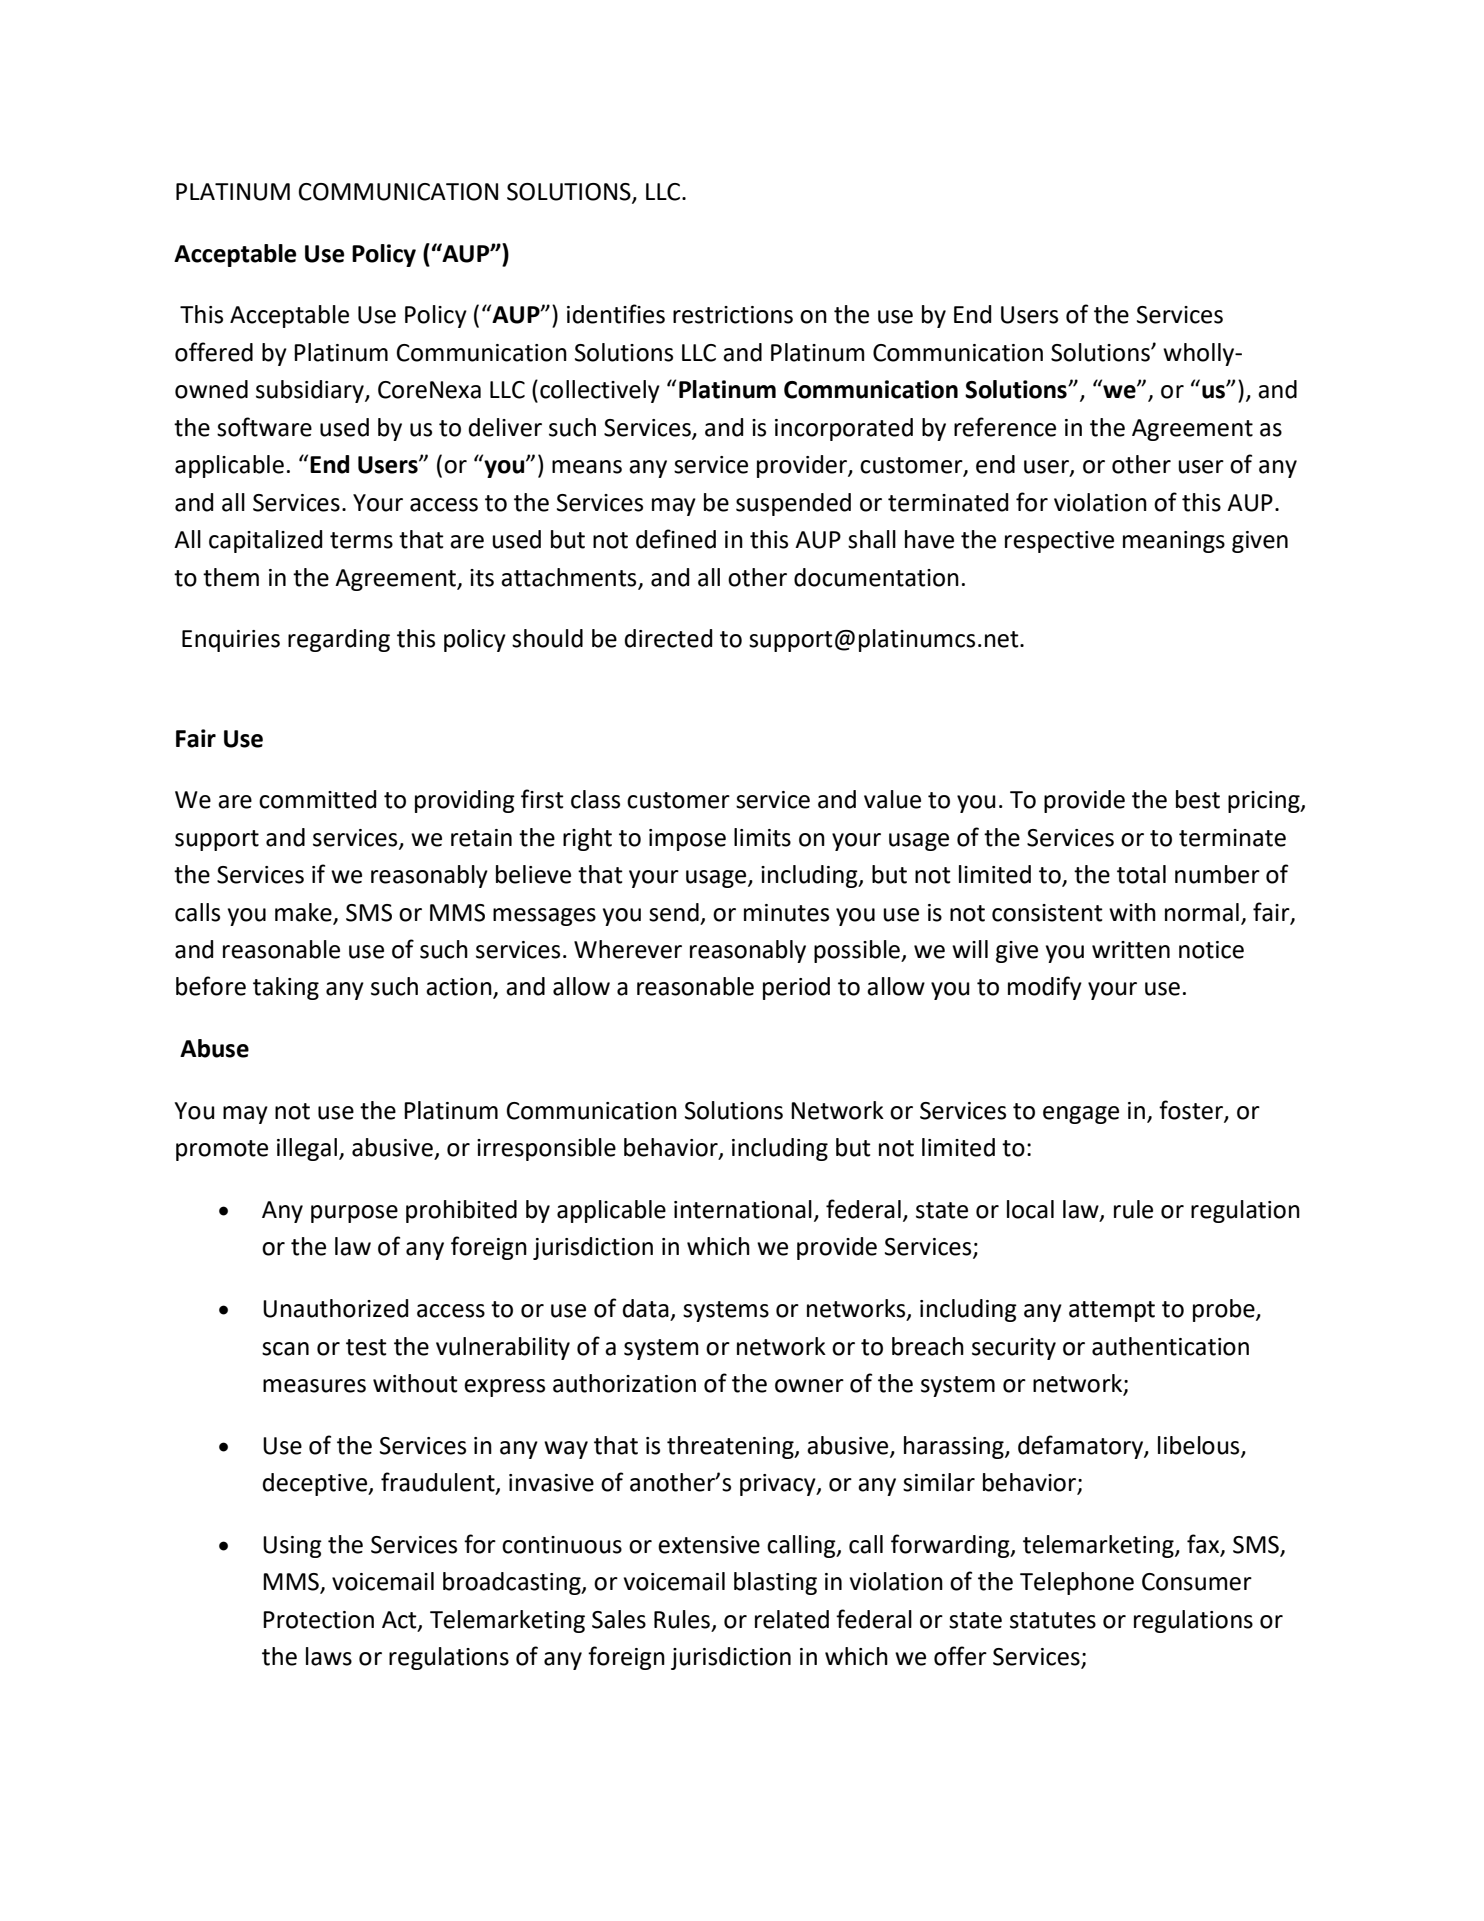 This page has width=1484, height=1921. Describe the element at coordinates (317, 799) in the page. I see `committed` at that location.
